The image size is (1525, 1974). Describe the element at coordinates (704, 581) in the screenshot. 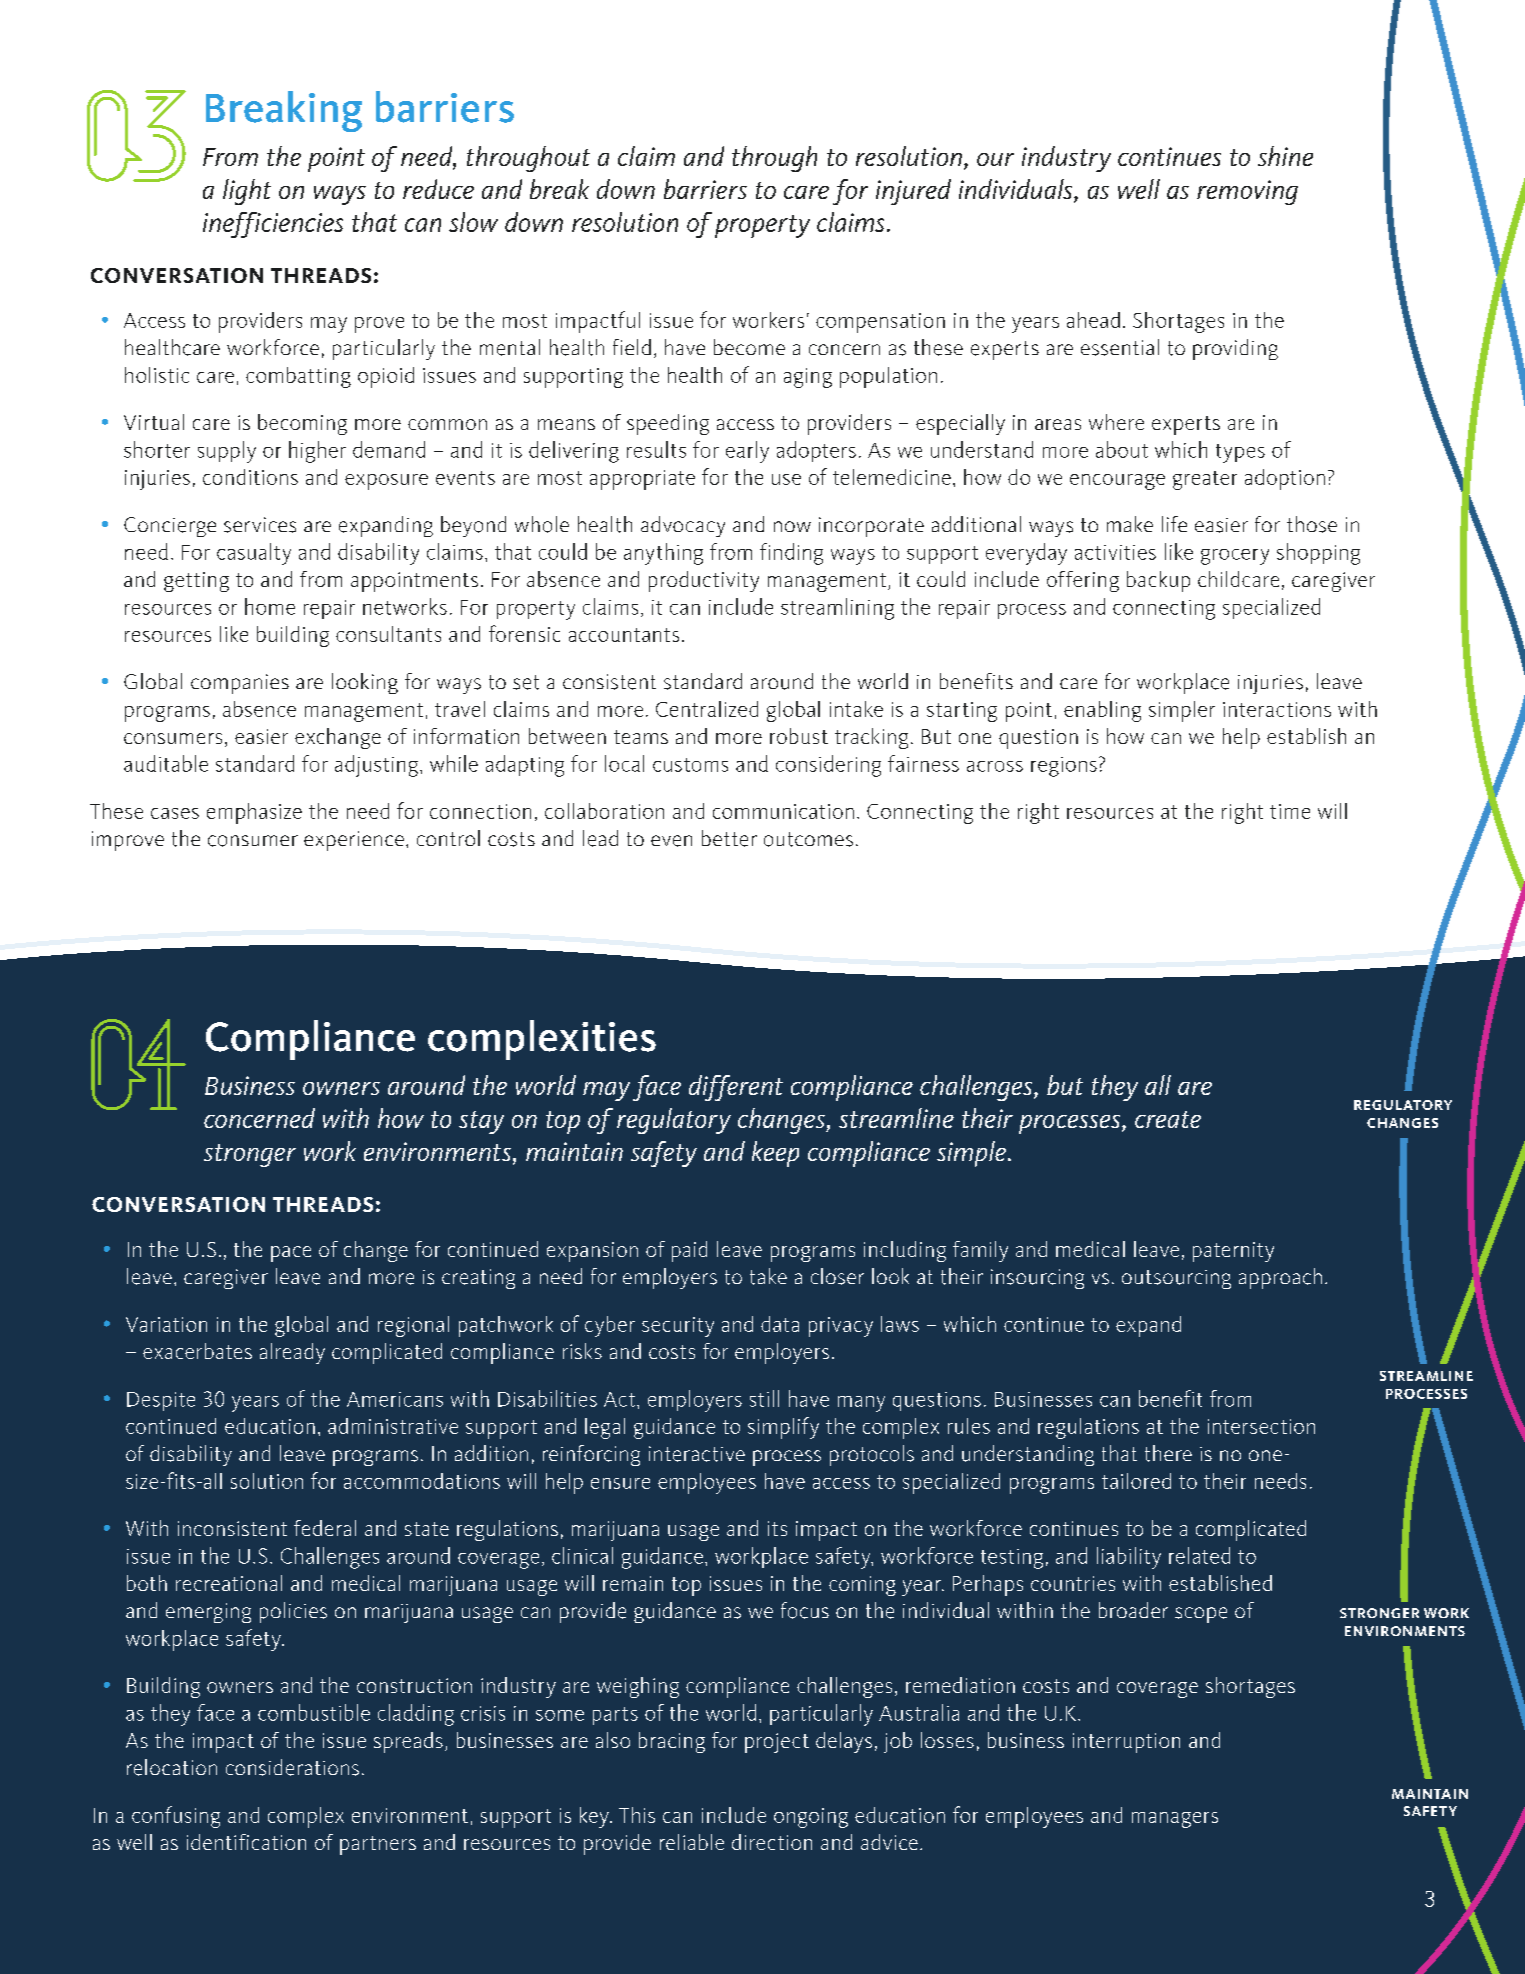

I see `productivity` at that location.
